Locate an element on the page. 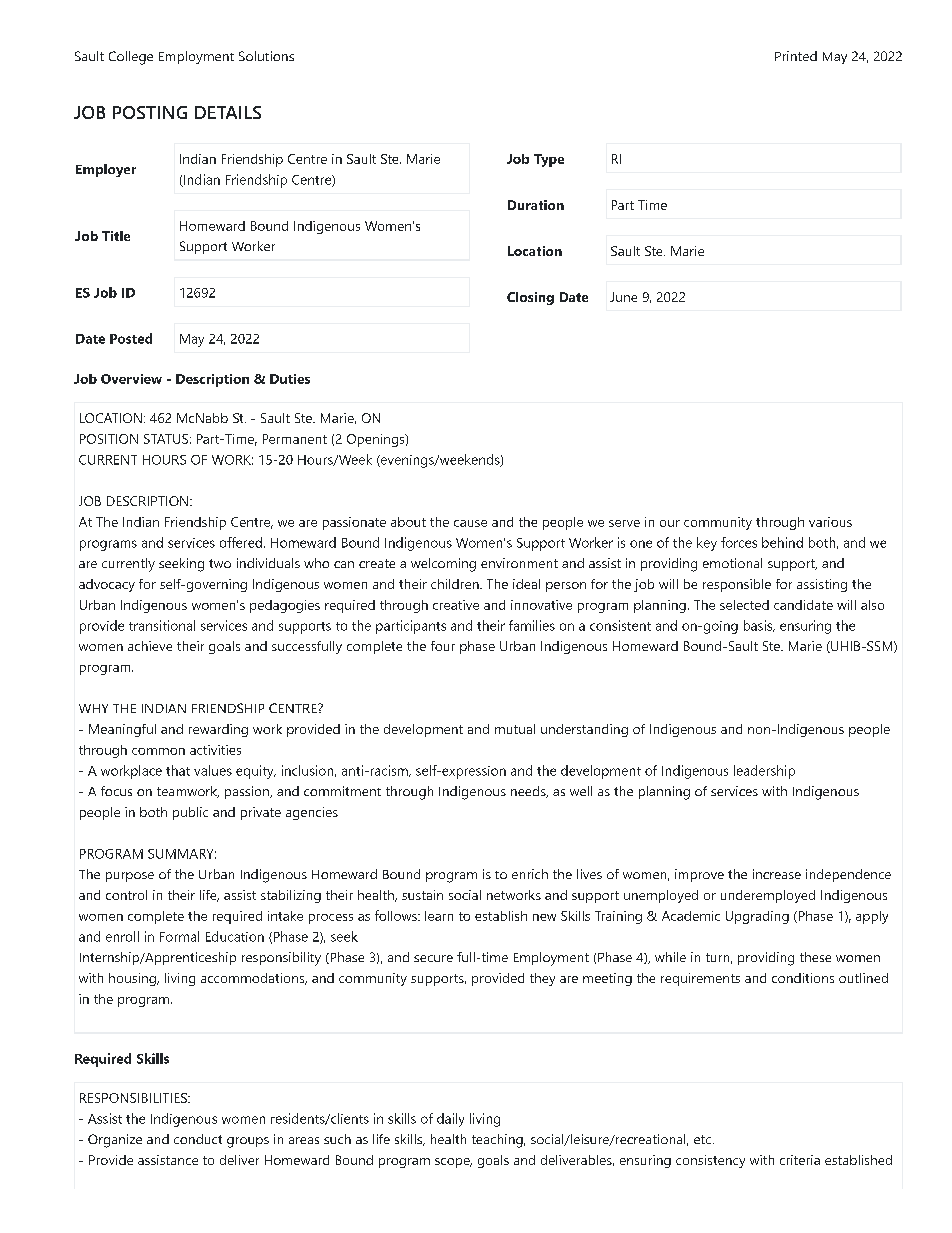 This page has height=1233, width=952. cause is located at coordinates (470, 523).
